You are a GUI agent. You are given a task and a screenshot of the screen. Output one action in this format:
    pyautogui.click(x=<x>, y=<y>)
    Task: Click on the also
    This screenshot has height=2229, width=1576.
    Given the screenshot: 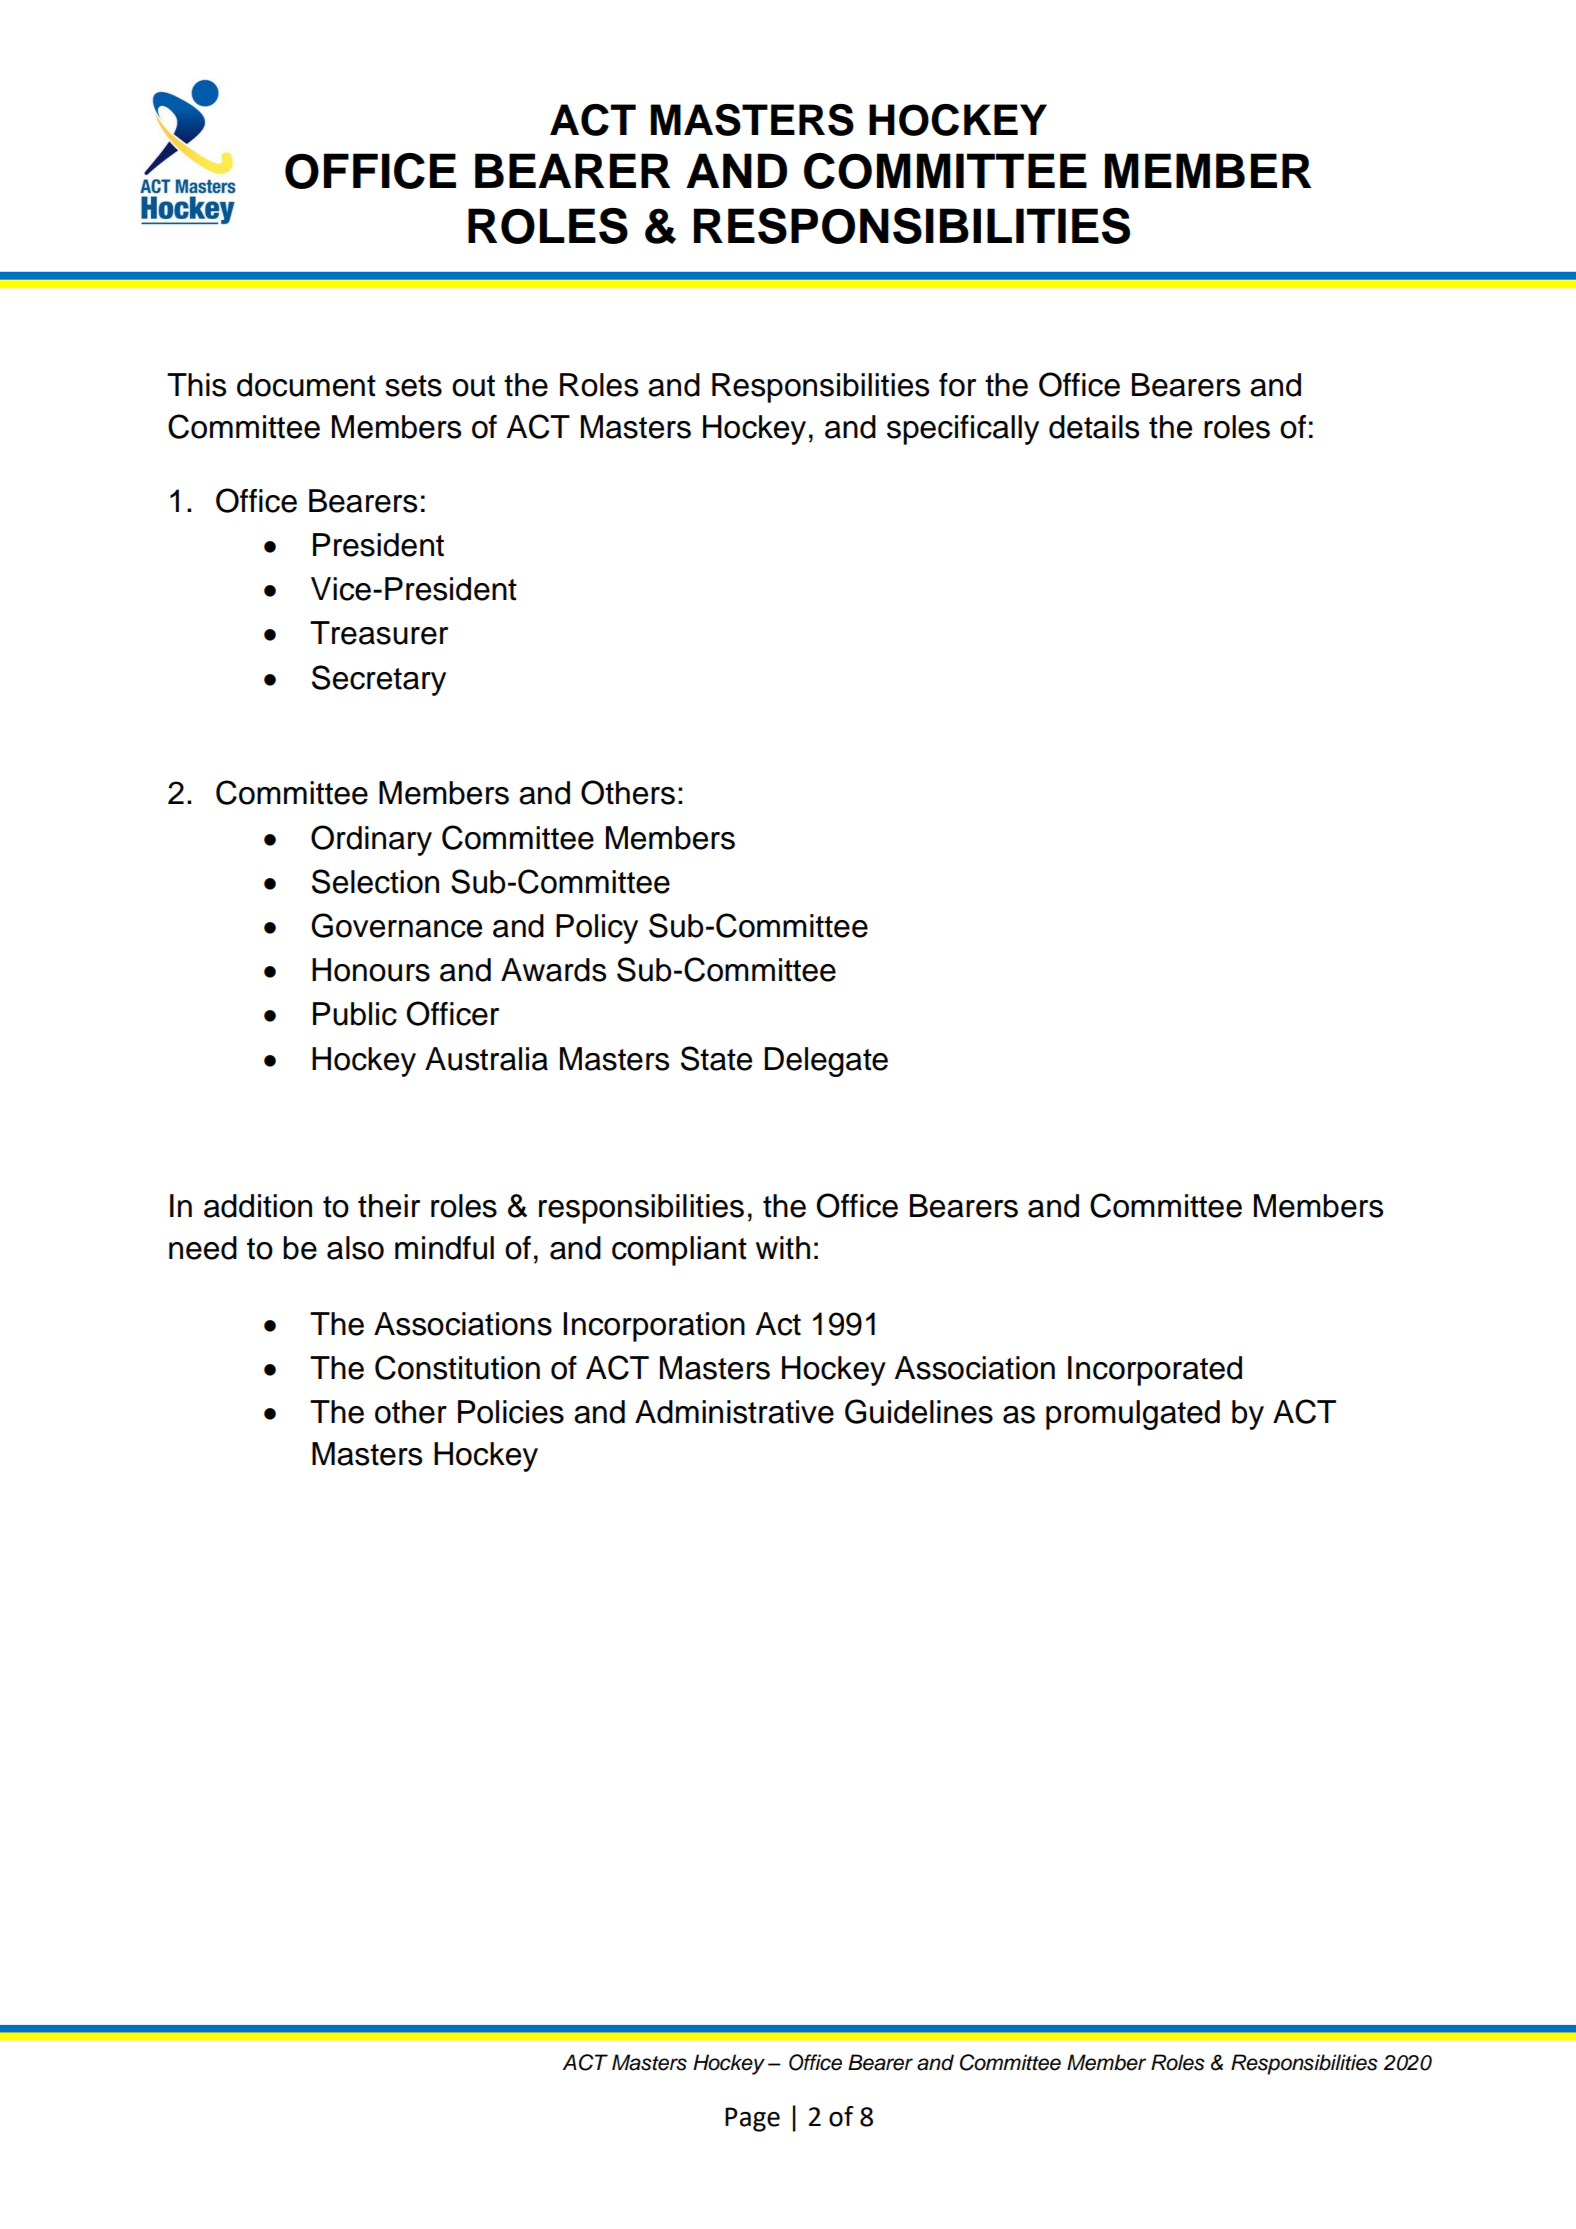 What is the action you would take?
    pyautogui.click(x=355, y=1248)
